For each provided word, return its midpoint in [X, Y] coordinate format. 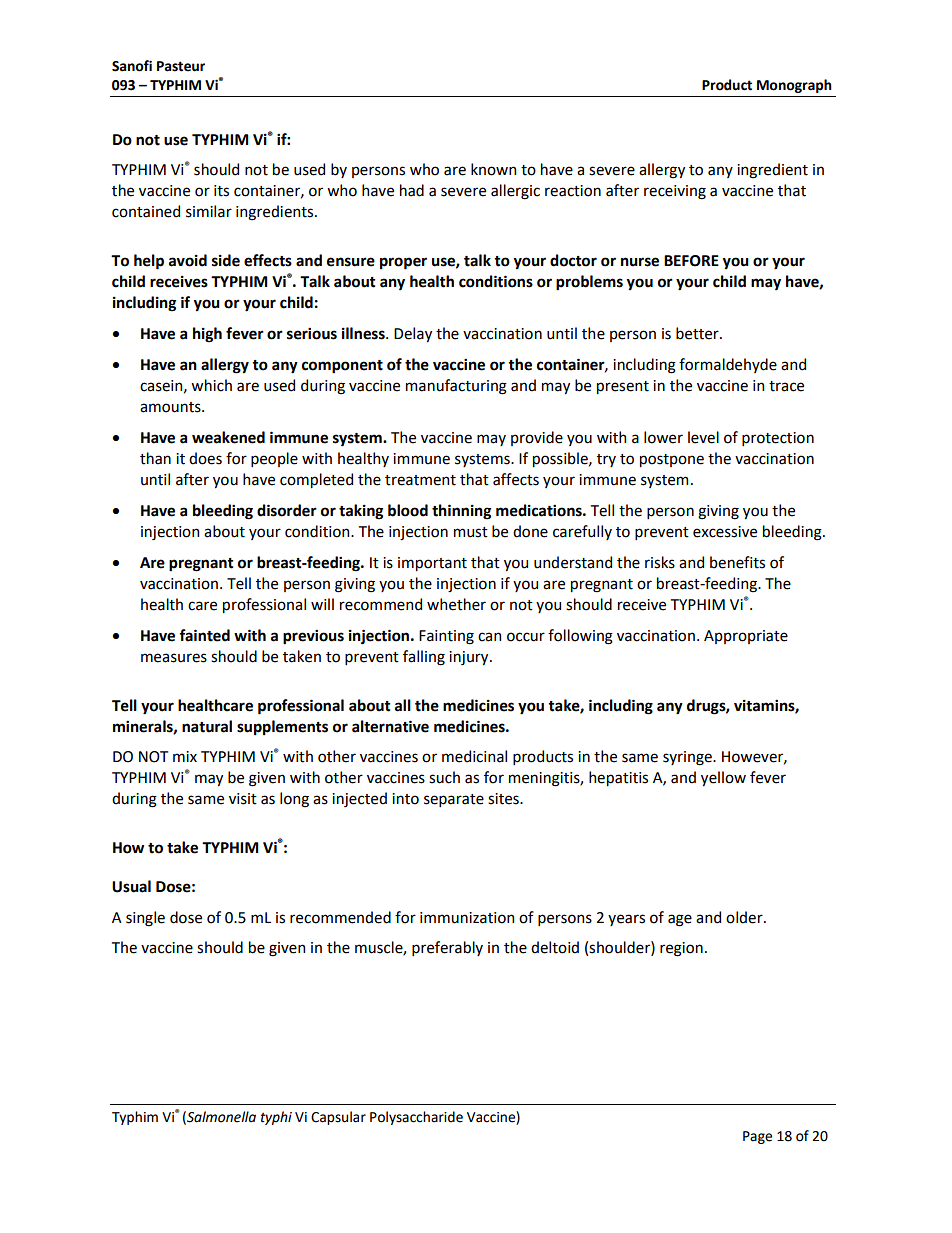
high [207, 335]
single [145, 919]
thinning [461, 512]
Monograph [794, 86]
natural [207, 726]
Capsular [338, 1118]
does [205, 458]
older [745, 917]
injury [470, 658]
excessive [725, 532]
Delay [413, 334]
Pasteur [181, 66]
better [698, 333]
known [493, 169]
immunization [467, 918]
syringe [688, 758]
